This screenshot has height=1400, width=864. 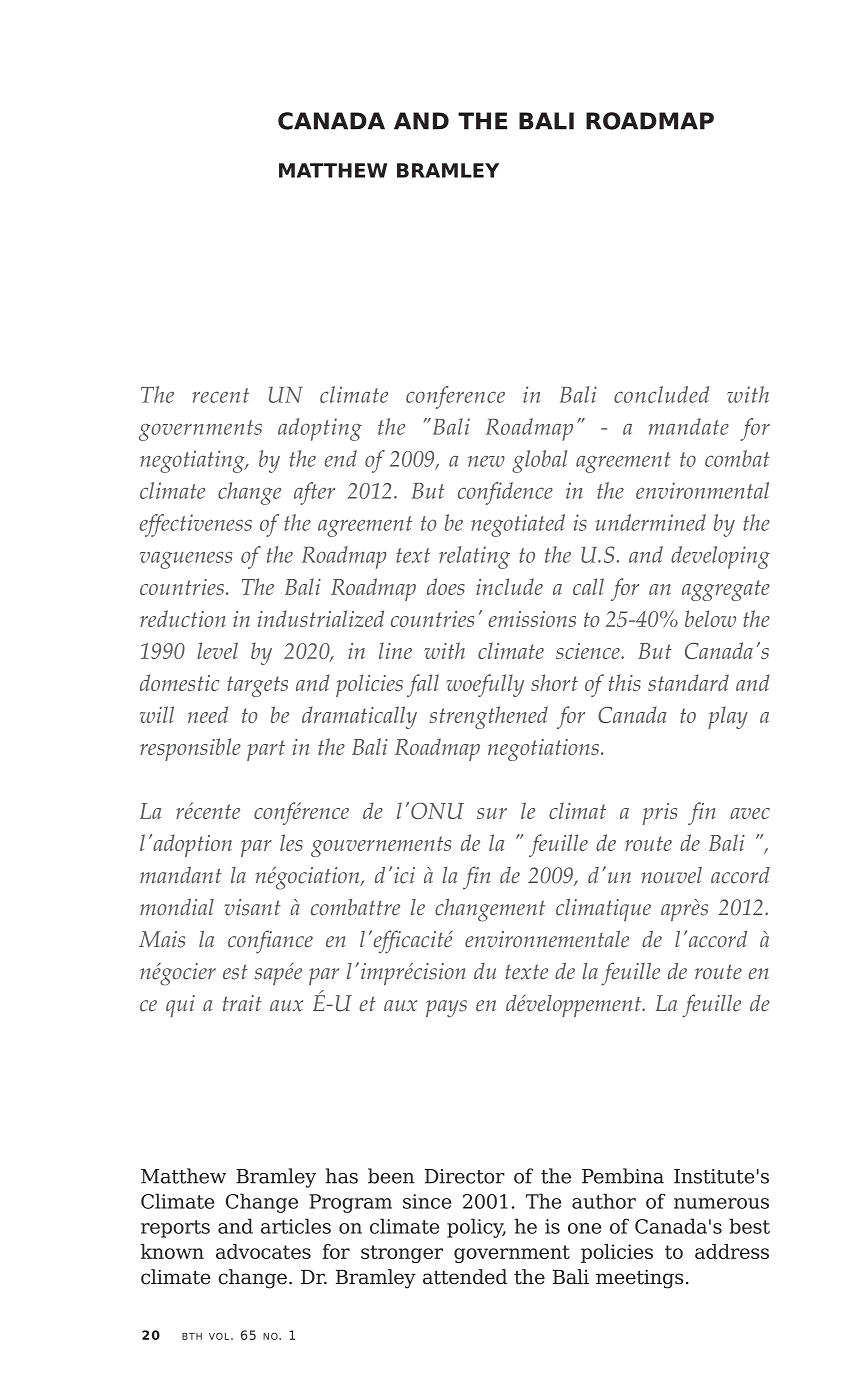 What do you see at coordinates (486, 461) in the screenshot?
I see `new` at bounding box center [486, 461].
